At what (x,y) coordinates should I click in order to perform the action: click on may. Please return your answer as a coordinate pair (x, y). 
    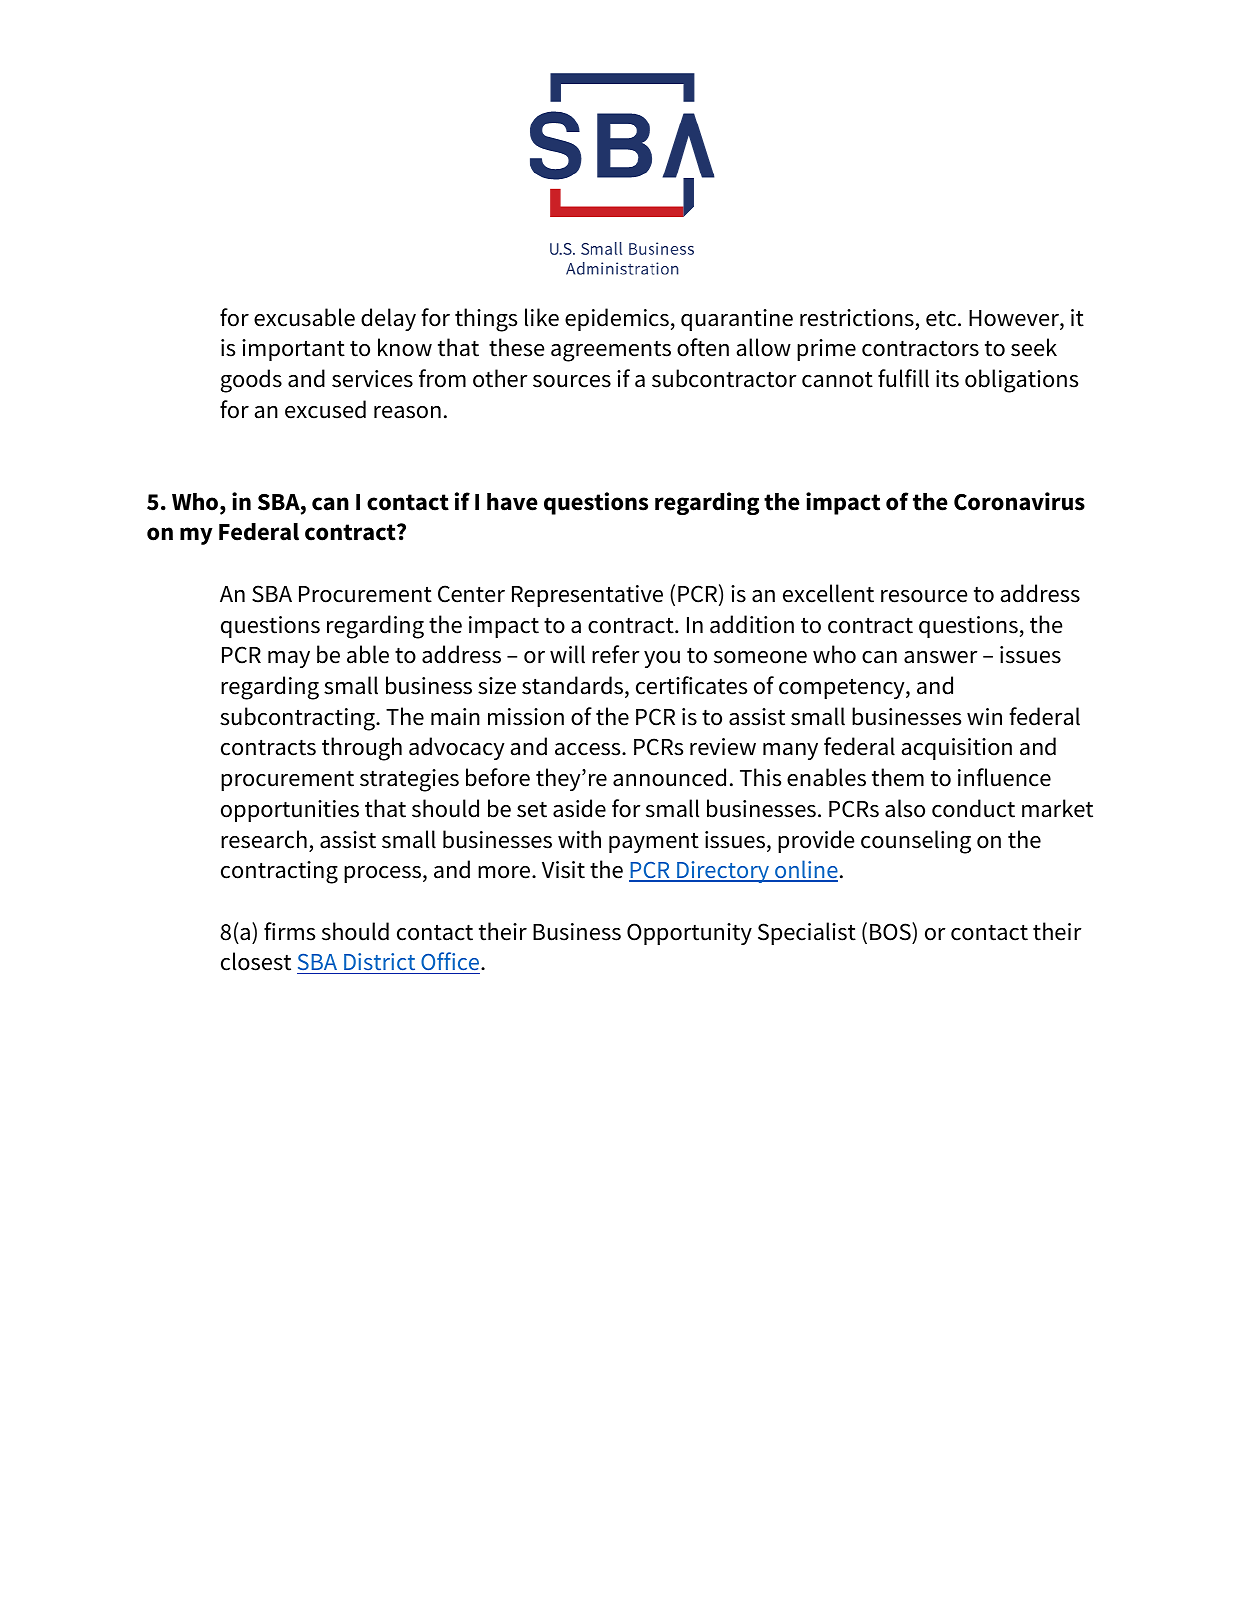
    Looking at the image, I should click on (289, 659).
